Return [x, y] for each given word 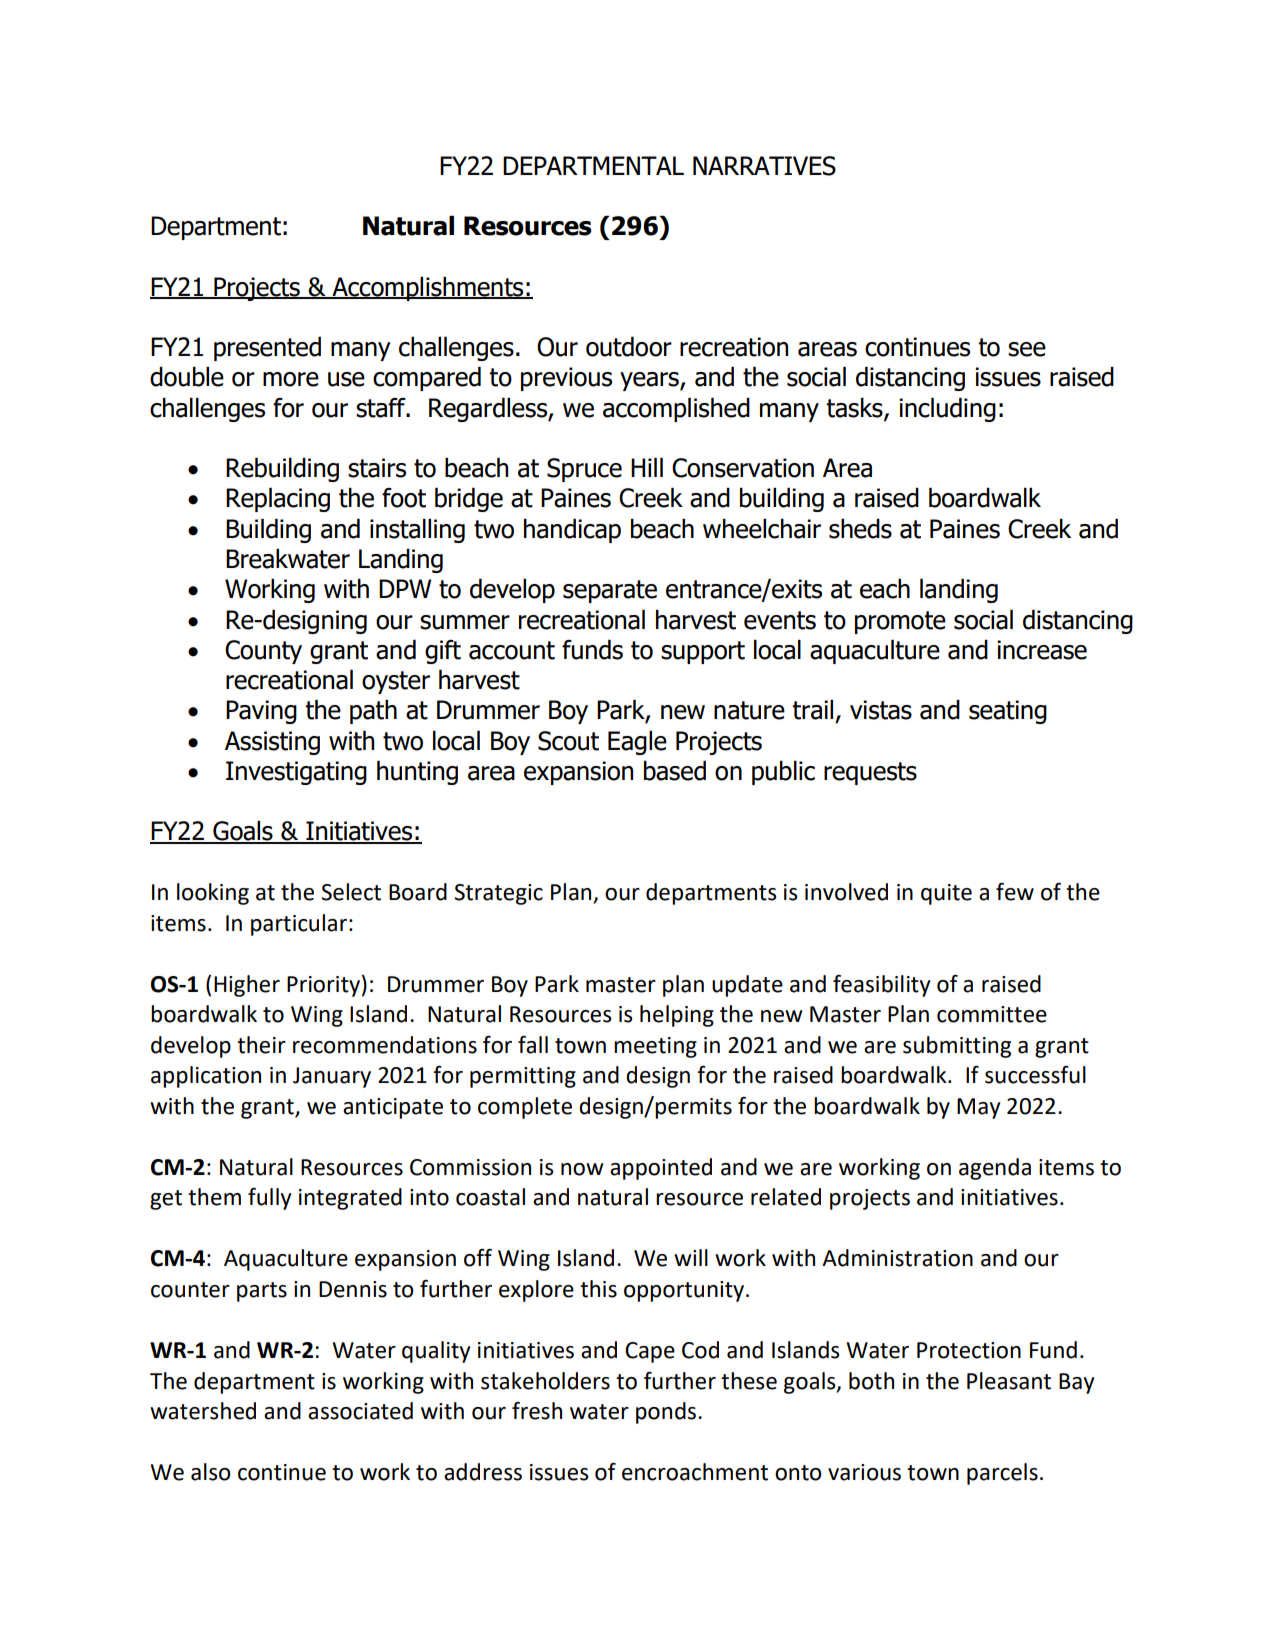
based [675, 771]
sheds [860, 529]
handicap [572, 531]
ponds [667, 1413]
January [332, 1077]
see [1027, 349]
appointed [661, 1169]
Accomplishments [428, 289]
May [978, 1108]
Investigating [296, 773]
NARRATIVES [764, 166]
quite [946, 894]
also [211, 1472]
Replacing [278, 500]
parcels [1002, 1474]
